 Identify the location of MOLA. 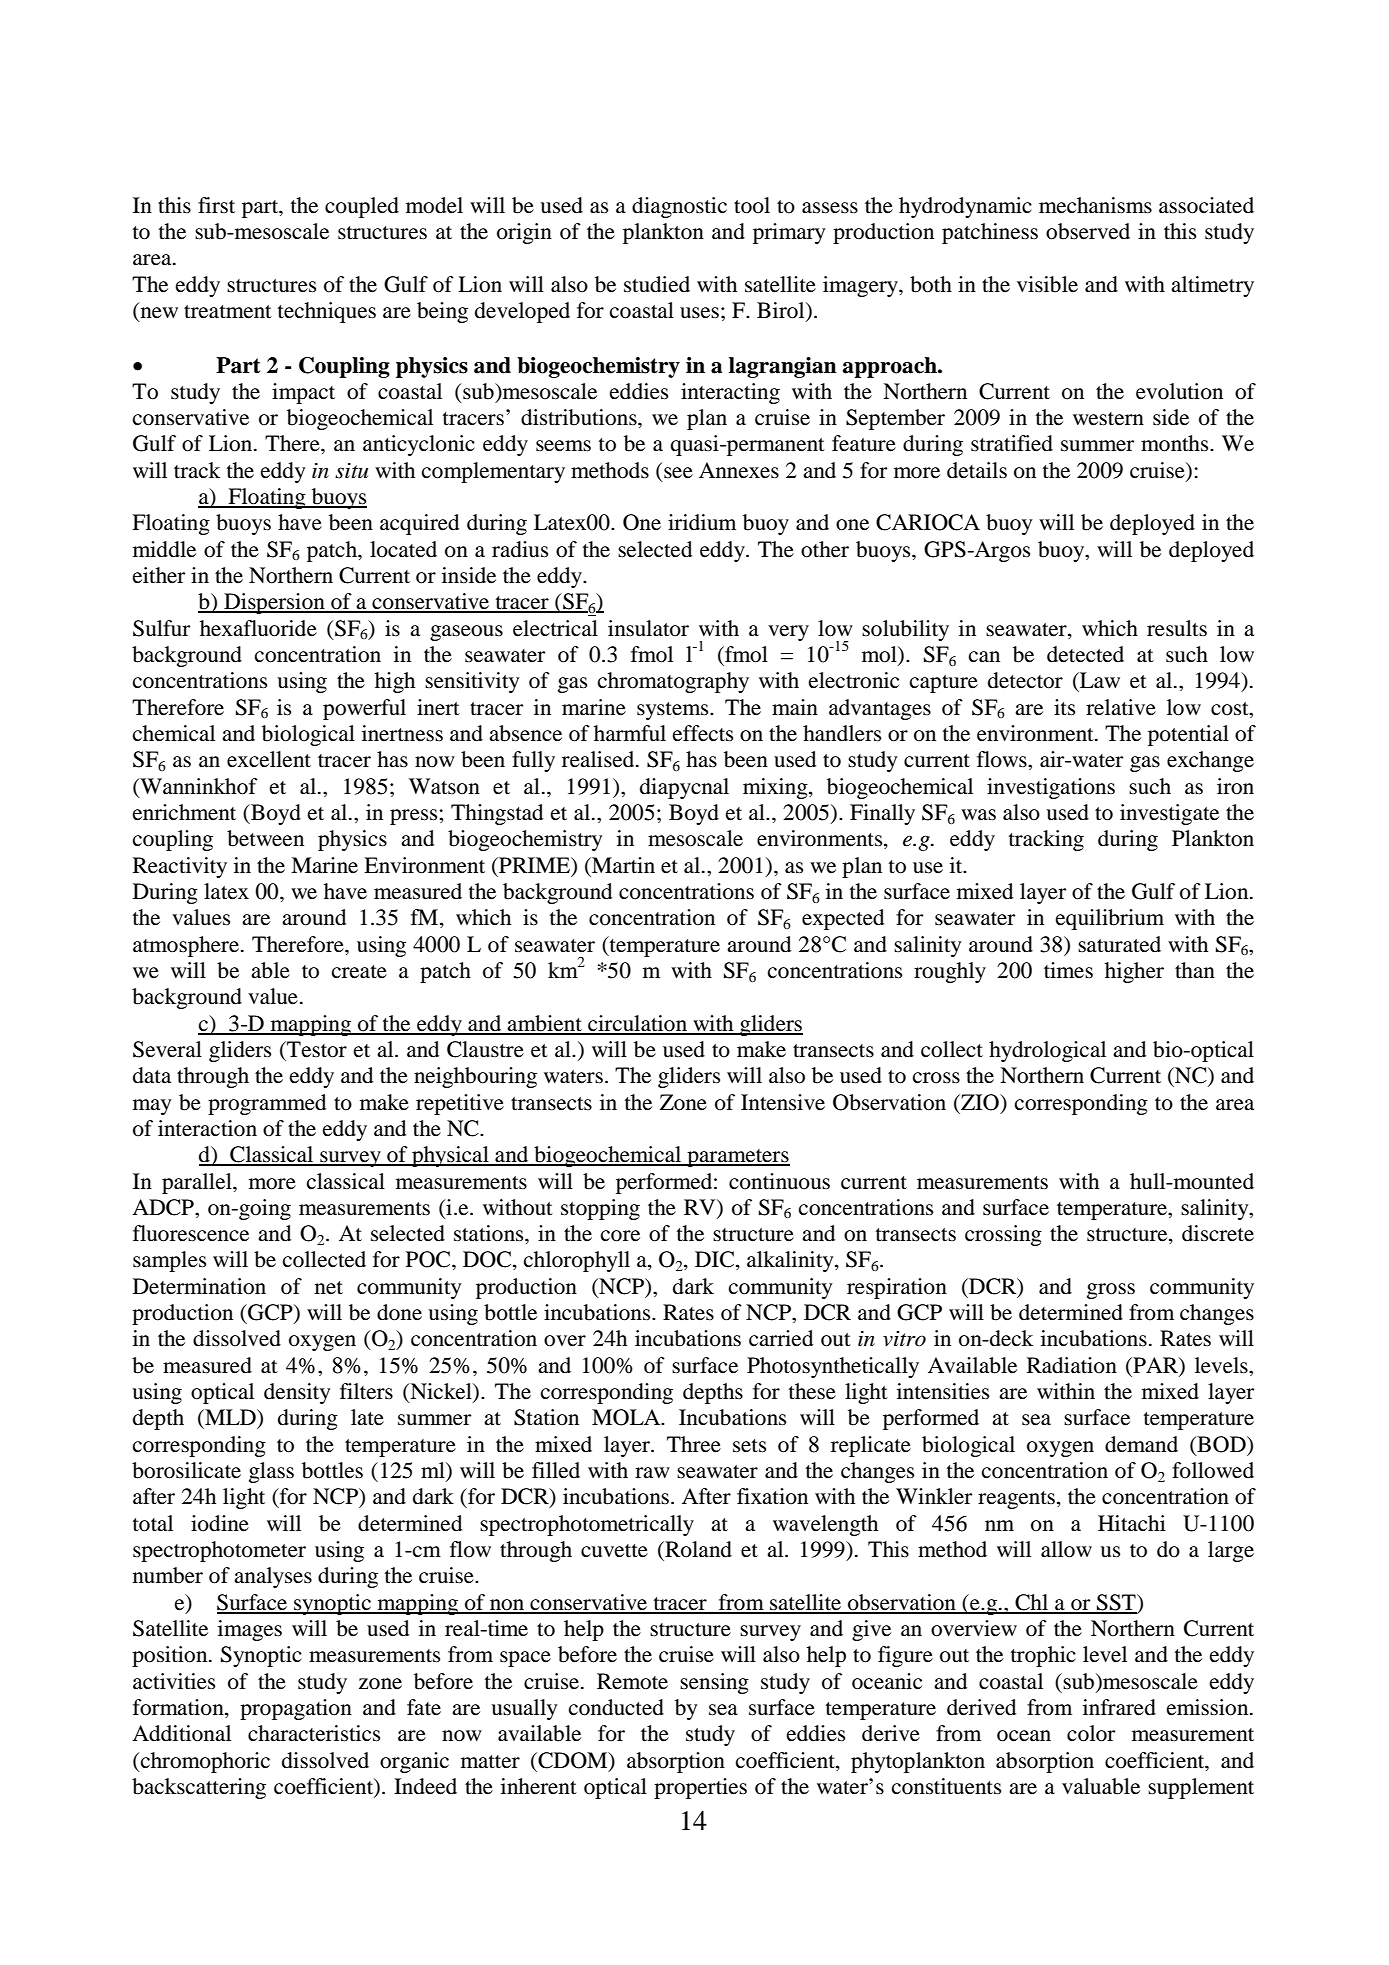
(627, 1417).
